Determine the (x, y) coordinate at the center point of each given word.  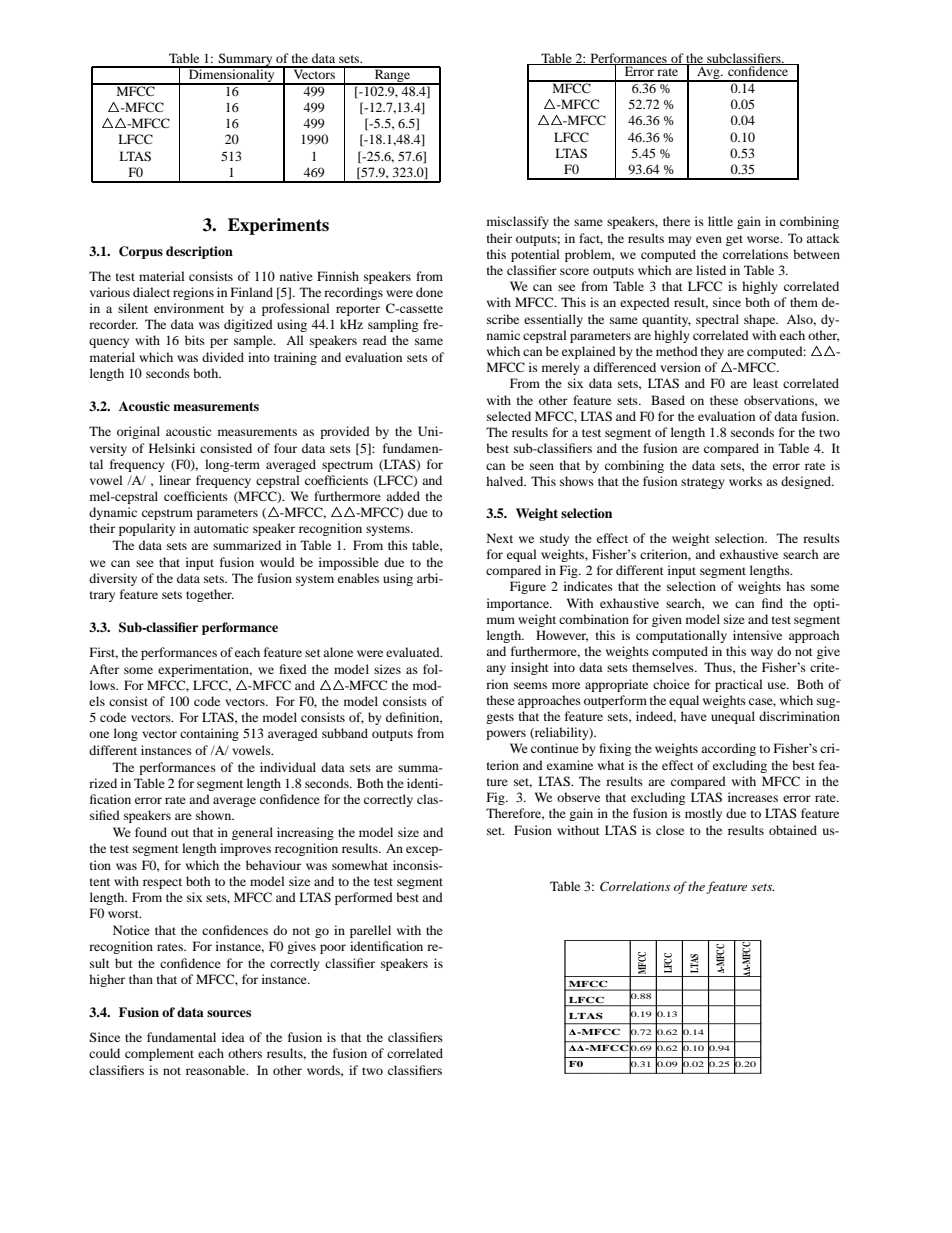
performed (364, 898)
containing (209, 734)
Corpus (141, 252)
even (709, 239)
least (765, 383)
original (138, 432)
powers (506, 735)
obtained (793, 830)
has (795, 586)
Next (500, 538)
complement (159, 1054)
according (728, 749)
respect (162, 883)
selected (509, 416)
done (429, 292)
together (210, 595)
